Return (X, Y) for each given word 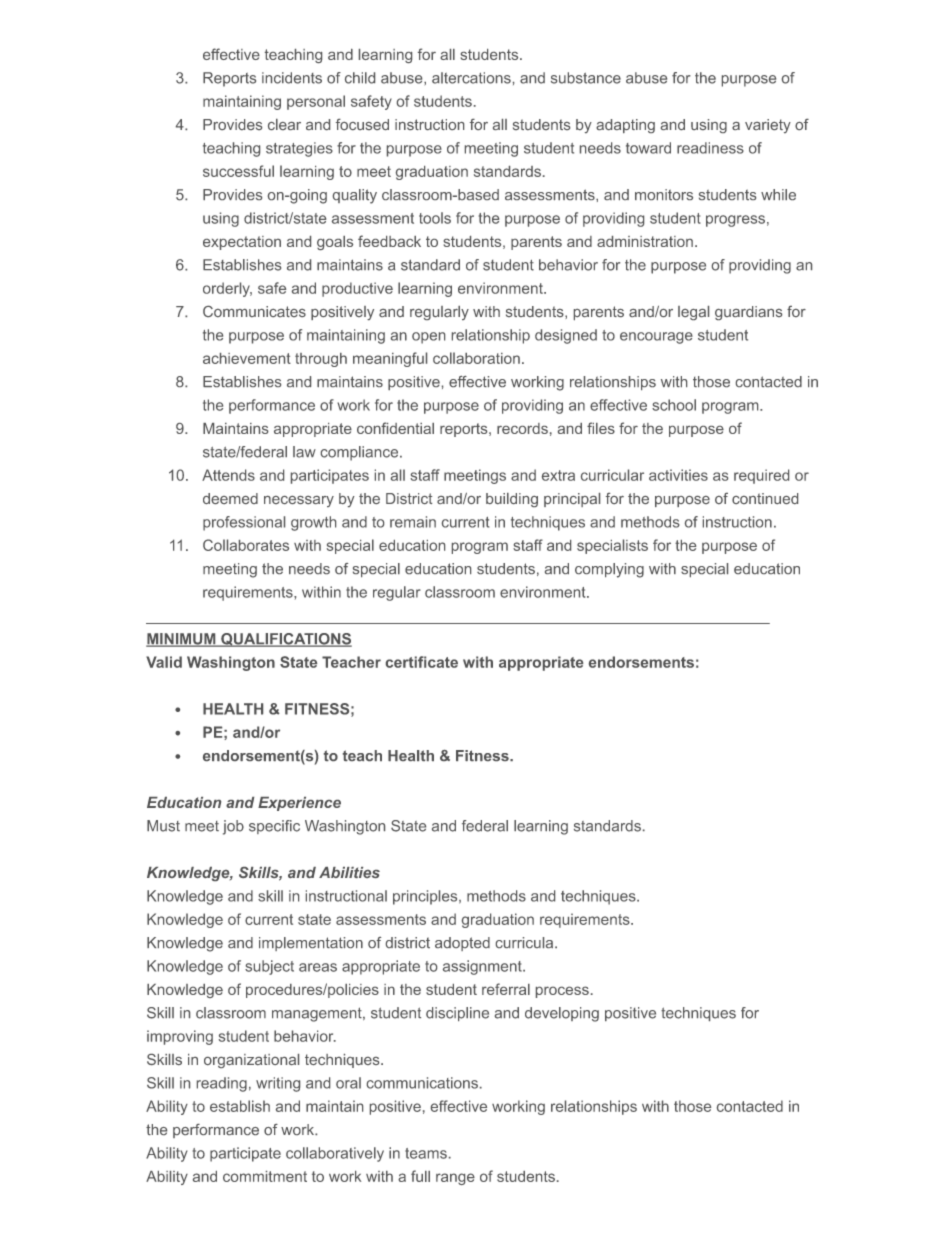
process (562, 992)
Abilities (349, 872)
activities (678, 475)
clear (284, 124)
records (522, 428)
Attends (228, 475)
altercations (471, 78)
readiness (710, 148)
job (233, 827)
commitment (265, 1176)
